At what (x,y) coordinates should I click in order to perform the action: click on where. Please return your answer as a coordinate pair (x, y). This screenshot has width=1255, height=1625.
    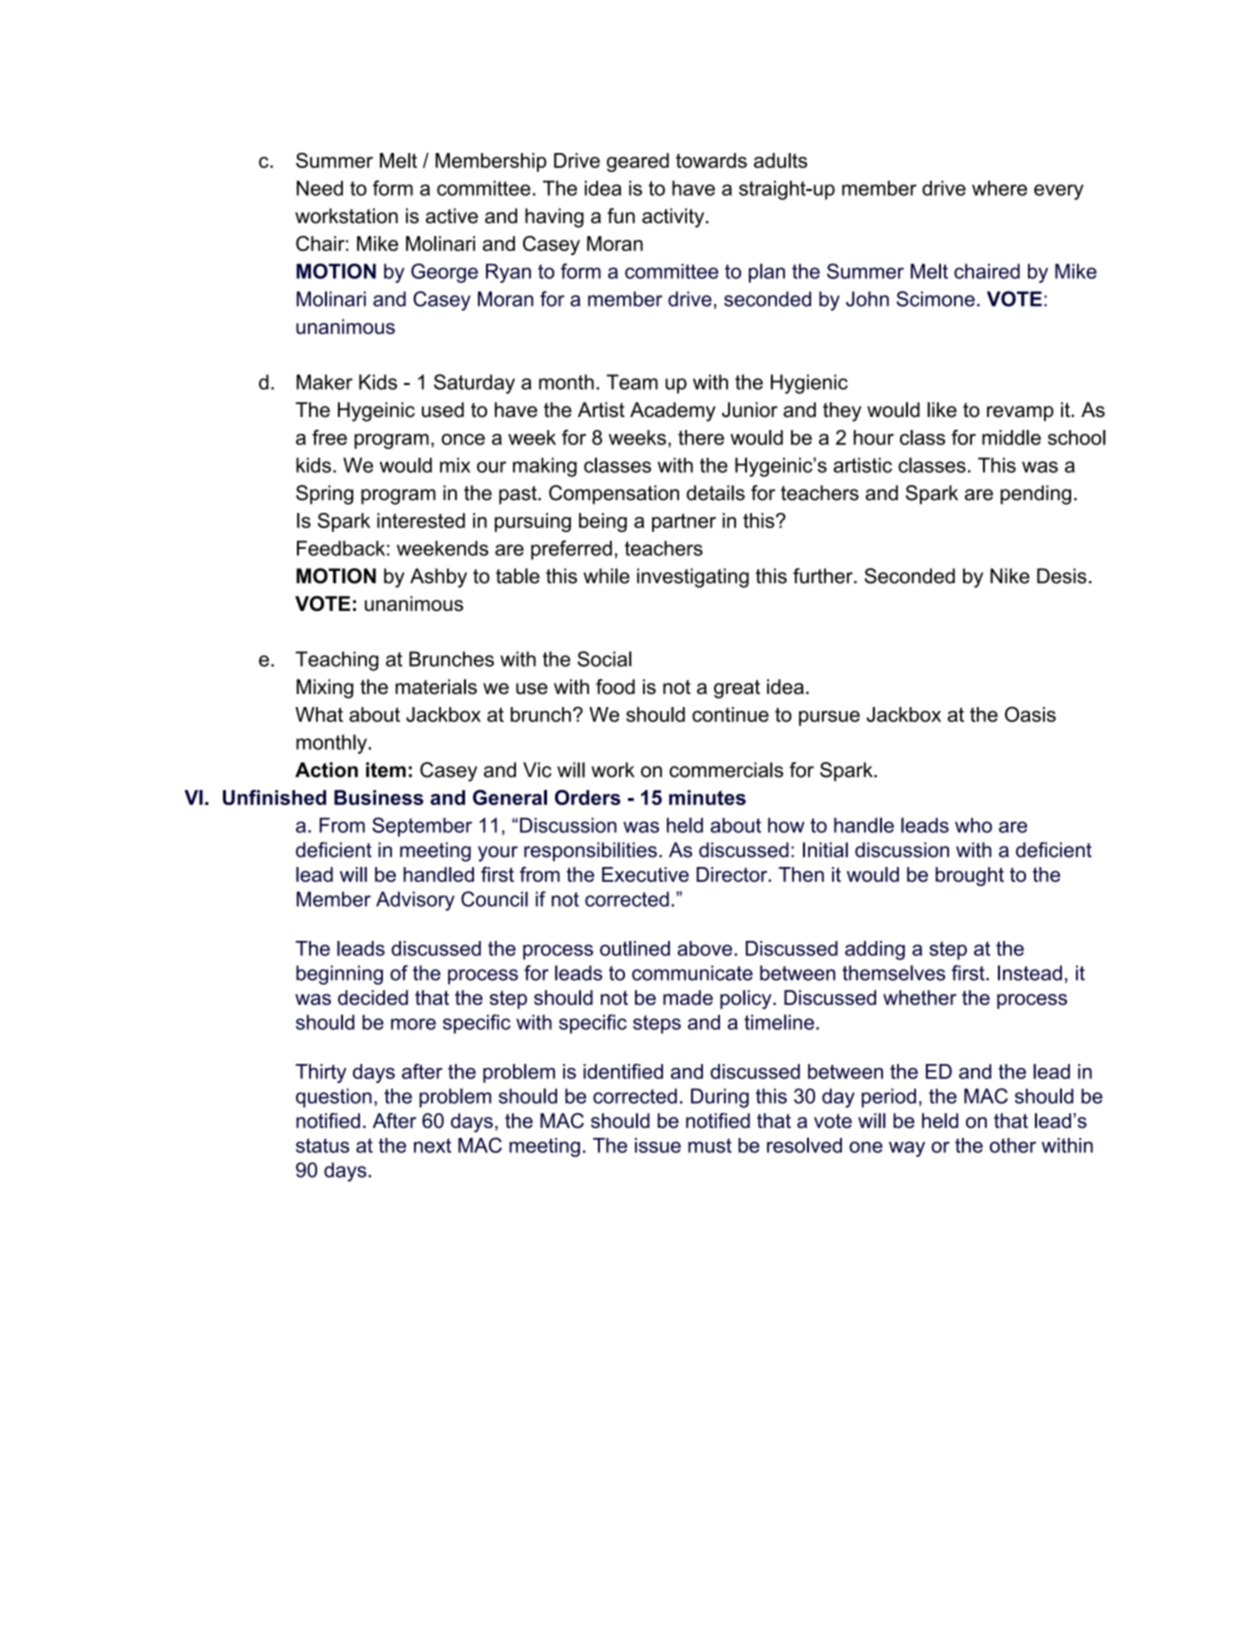
    Looking at the image, I should click on (999, 188).
